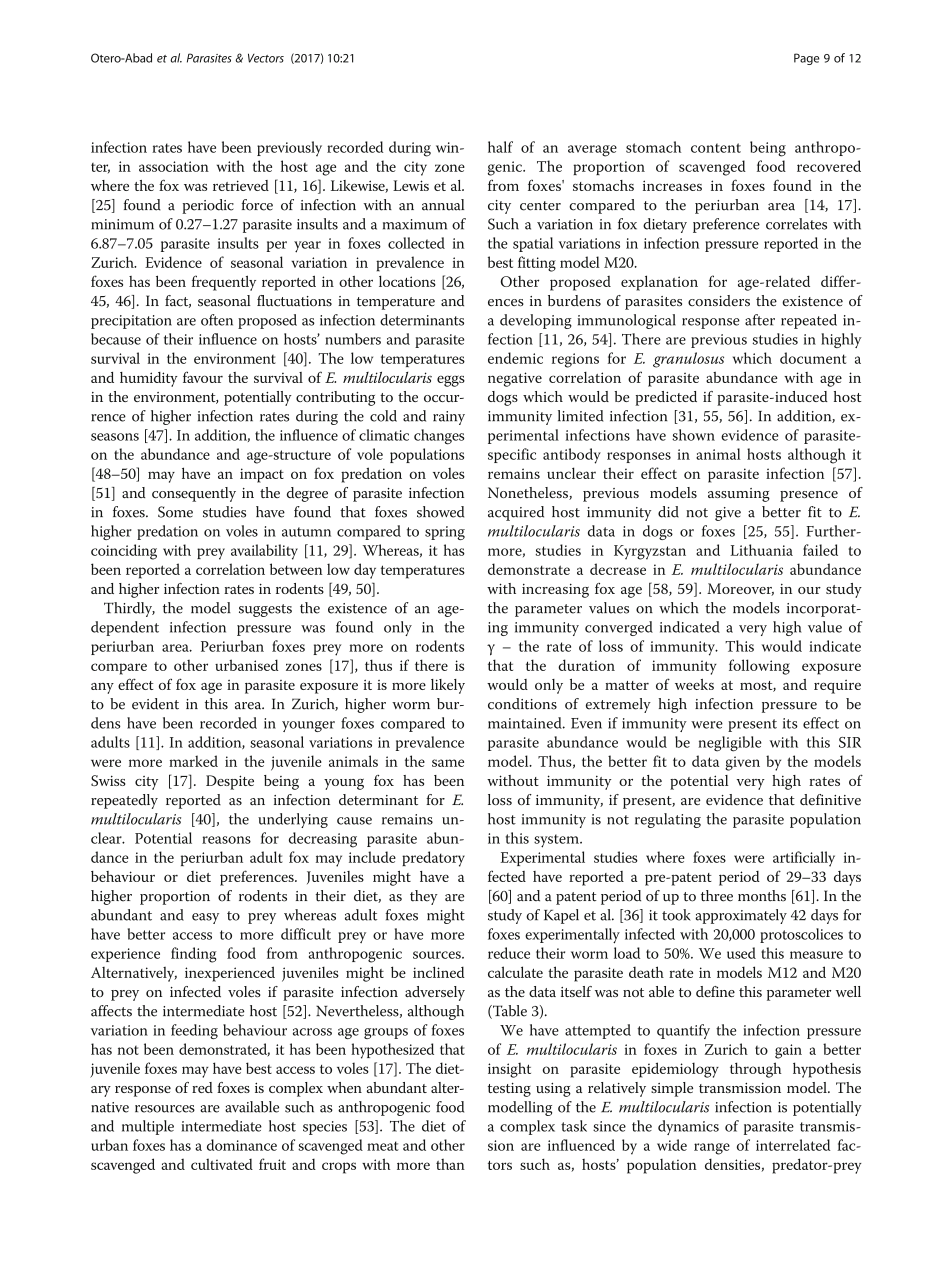 The image size is (952, 1265). I want to click on increasing, so click(555, 590).
